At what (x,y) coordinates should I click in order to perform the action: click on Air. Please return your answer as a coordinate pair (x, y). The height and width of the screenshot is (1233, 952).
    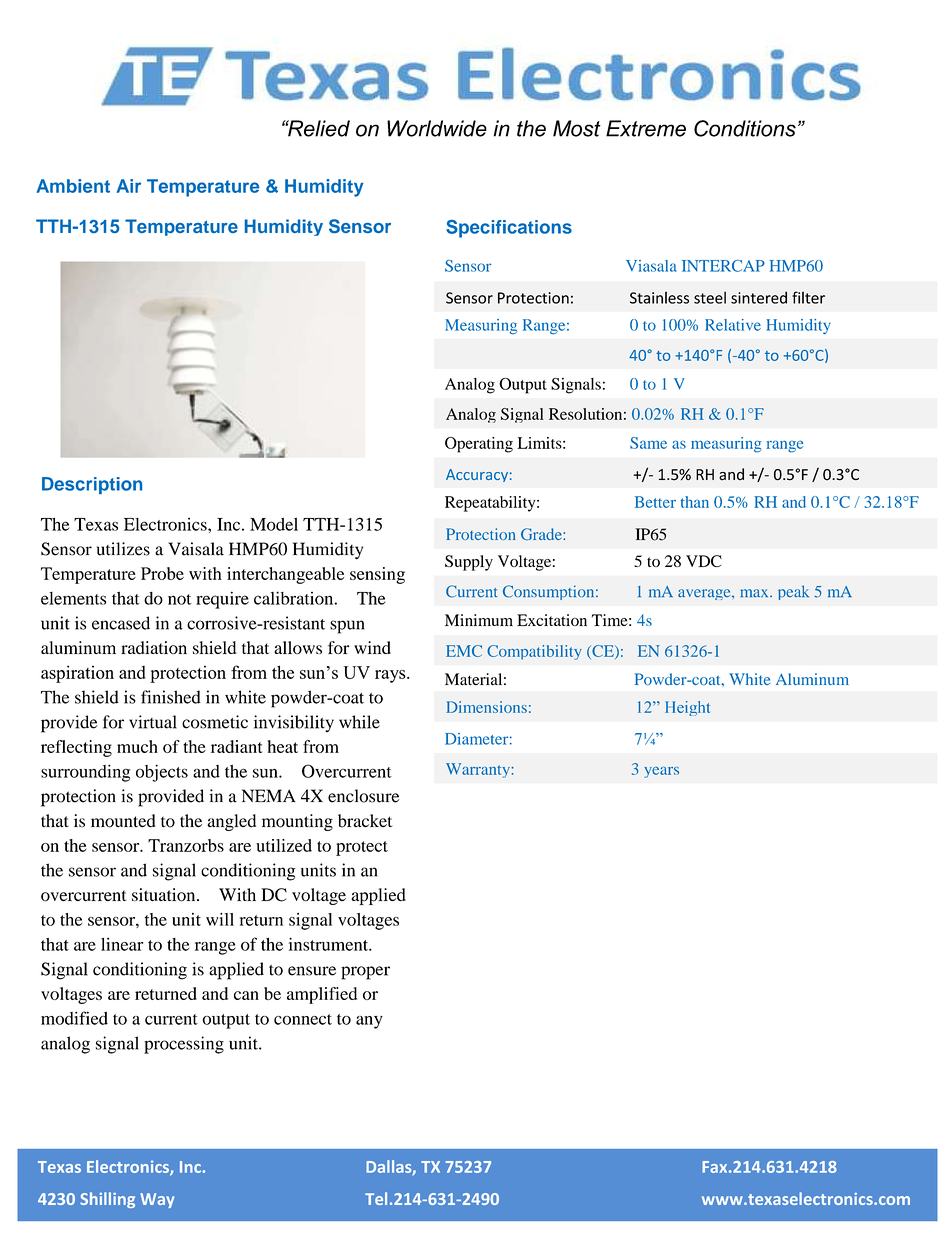
    Looking at the image, I should click on (128, 186).
